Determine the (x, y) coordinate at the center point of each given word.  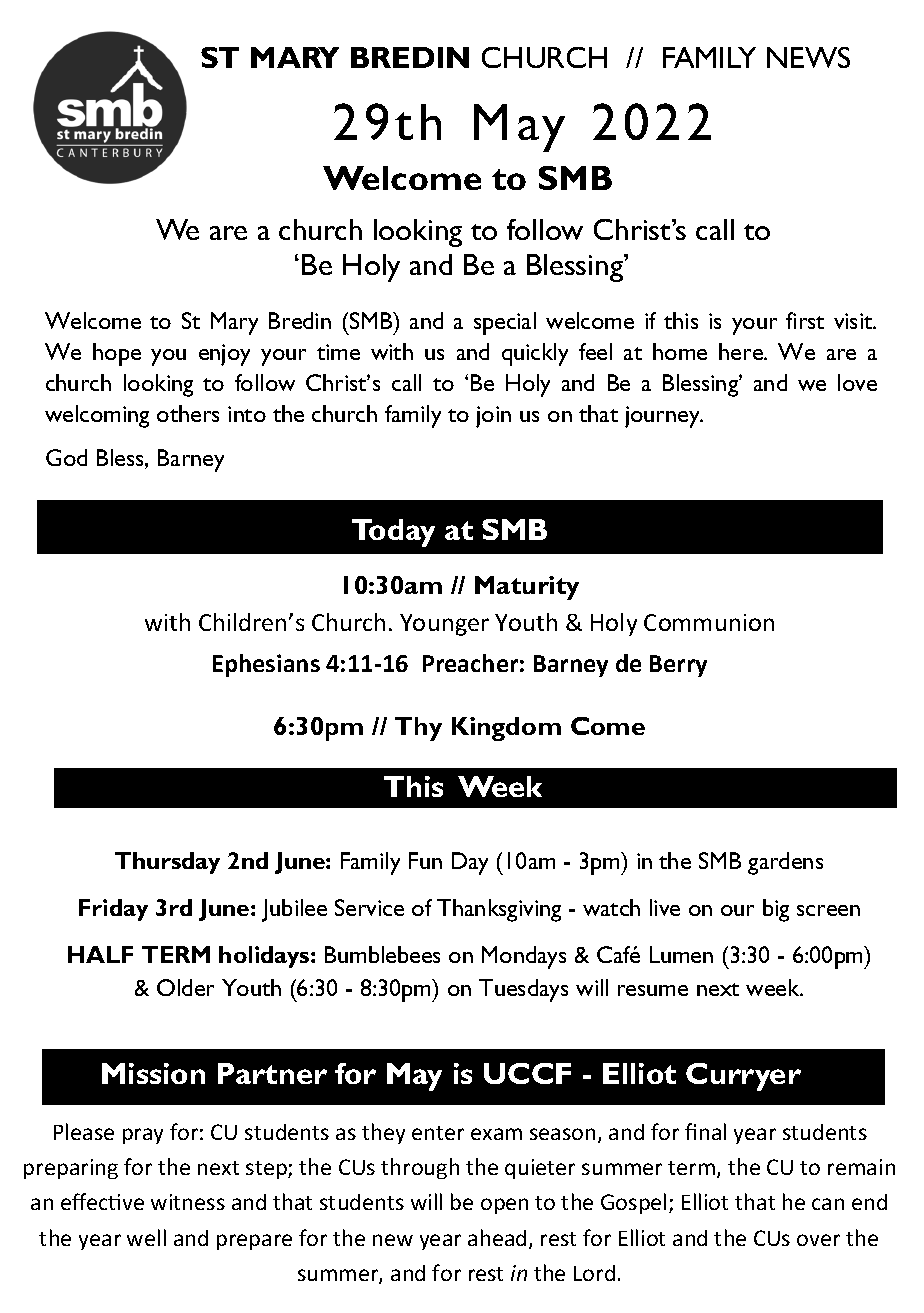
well (146, 1237)
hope (117, 354)
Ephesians (266, 665)
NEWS (808, 57)
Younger (444, 625)
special (505, 323)
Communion (709, 622)
